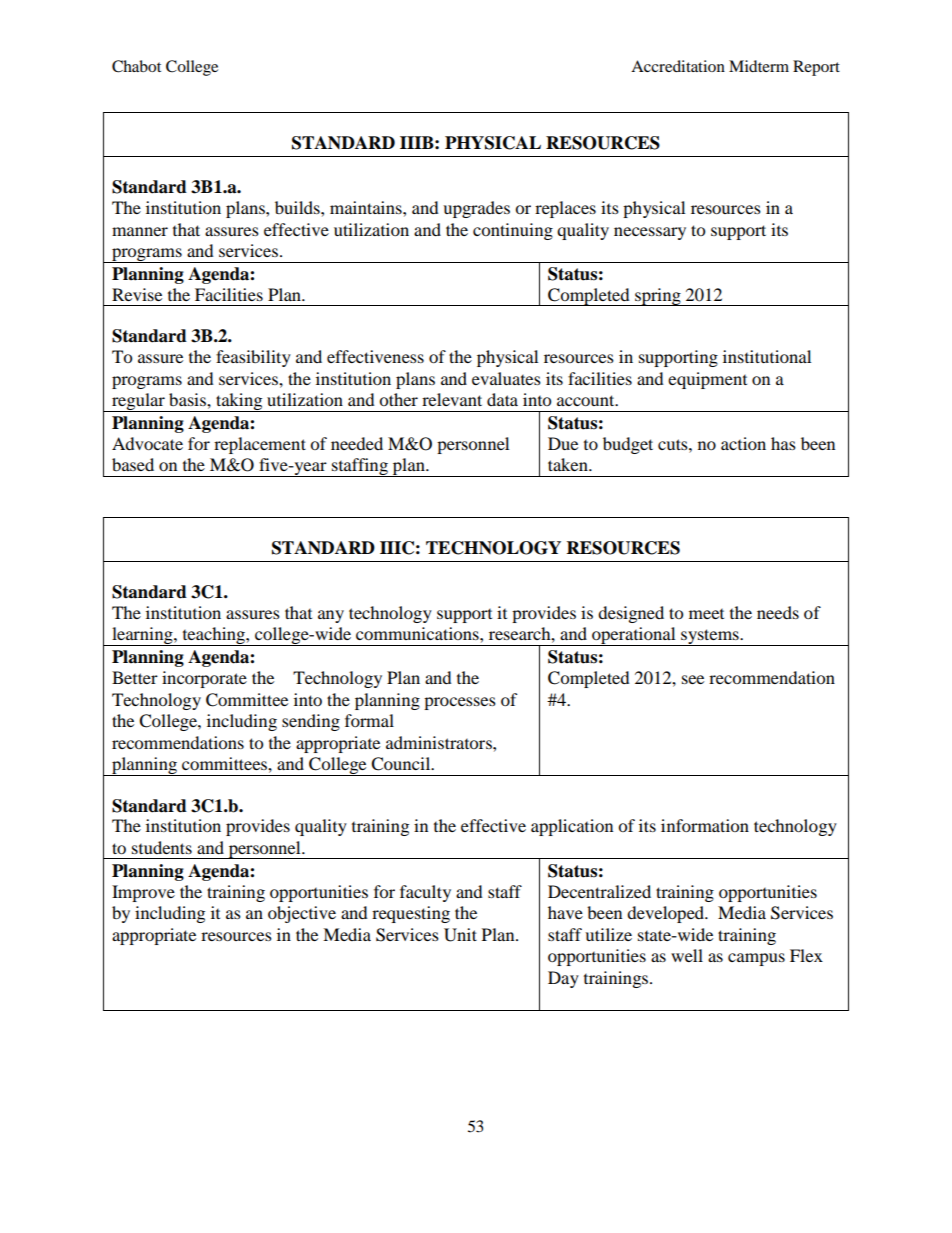 Image resolution: width=952 pixels, height=1233 pixels. What do you see at coordinates (302, 914) in the screenshot?
I see `objective` at bounding box center [302, 914].
